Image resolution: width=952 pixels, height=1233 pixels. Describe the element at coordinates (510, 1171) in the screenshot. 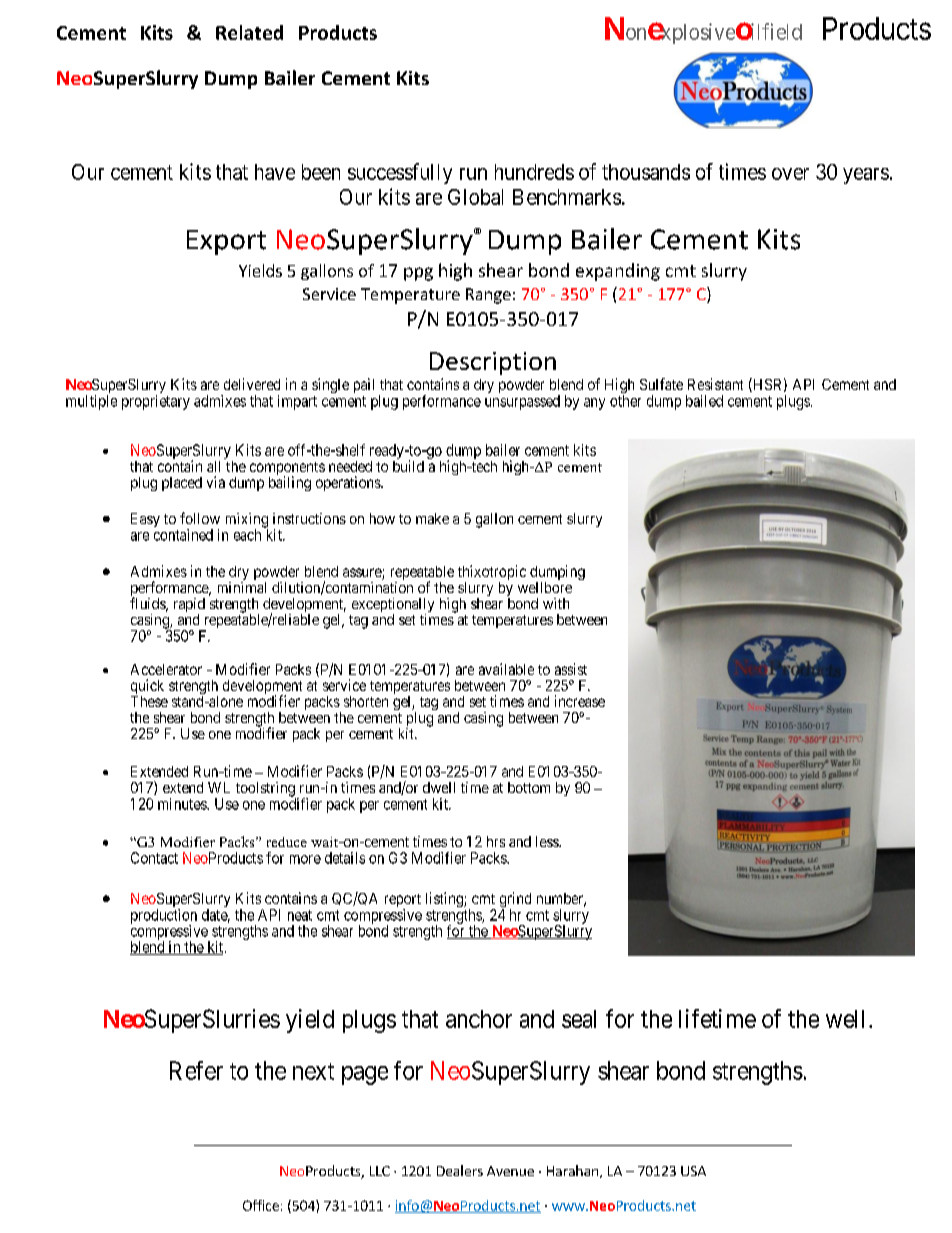

I see `Avenue` at that location.
